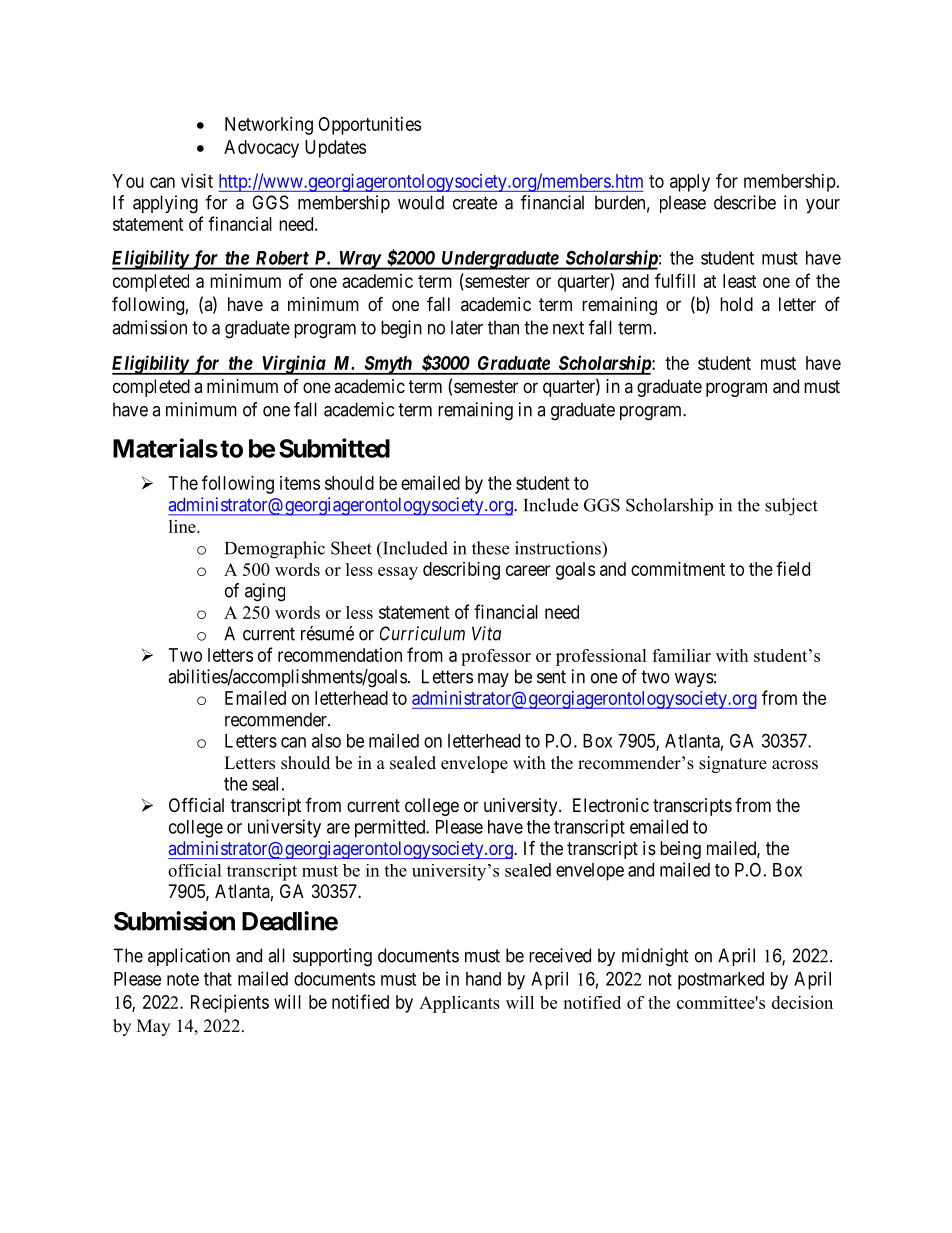 Image resolution: width=952 pixels, height=1233 pixels. Describe the element at coordinates (791, 507) in the screenshot. I see `subject` at that location.
